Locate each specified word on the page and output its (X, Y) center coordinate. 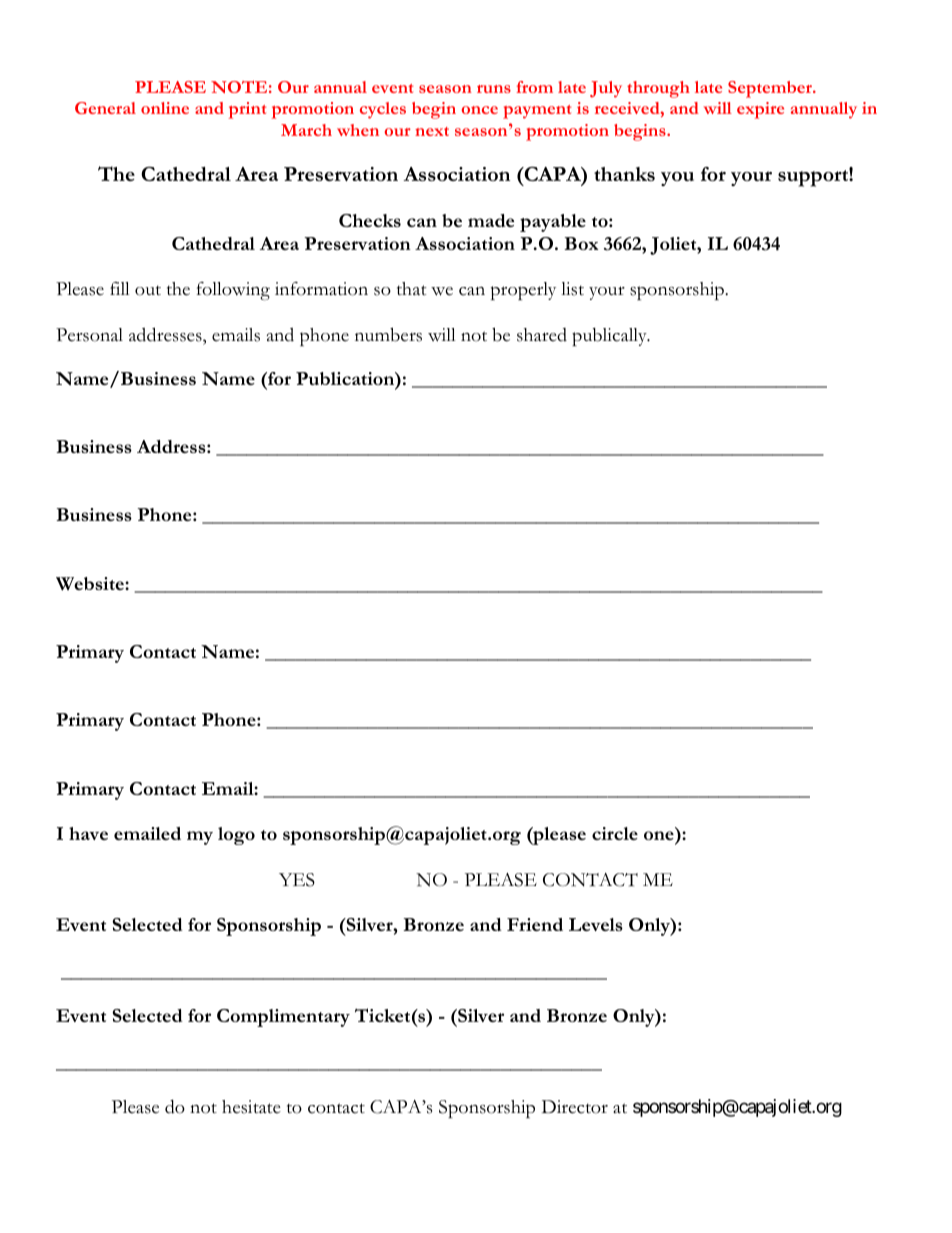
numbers (388, 334)
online (165, 108)
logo (236, 836)
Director (575, 1107)
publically (610, 337)
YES (297, 880)
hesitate (251, 1107)
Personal (89, 335)
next (432, 131)
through (658, 89)
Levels (596, 924)
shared (542, 335)
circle (615, 833)
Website (91, 584)
